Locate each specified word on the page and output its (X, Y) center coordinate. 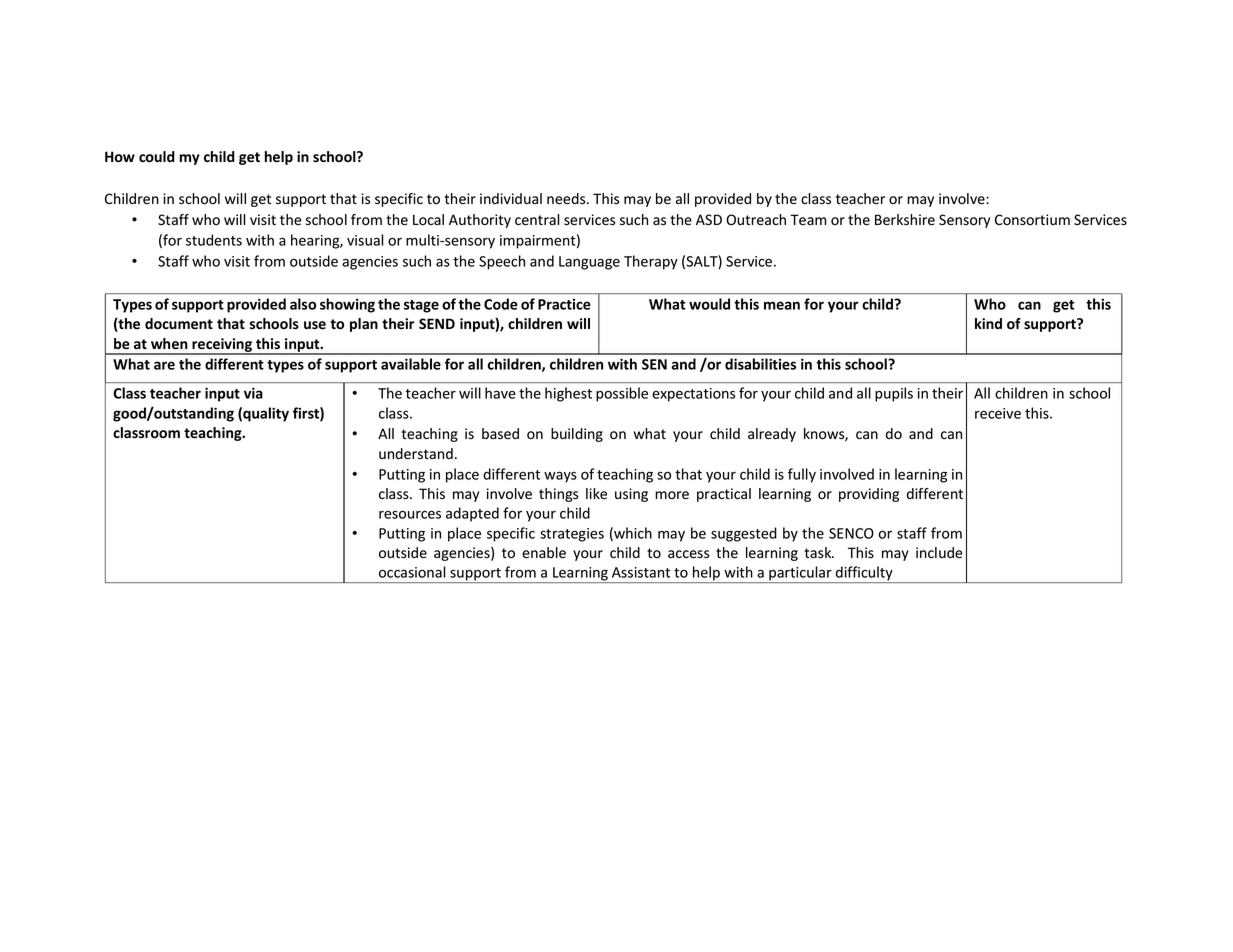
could (157, 157)
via (253, 393)
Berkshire (905, 220)
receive (998, 413)
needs (567, 199)
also (303, 304)
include (939, 553)
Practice (564, 304)
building (577, 435)
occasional (412, 572)
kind (988, 323)
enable (544, 553)
